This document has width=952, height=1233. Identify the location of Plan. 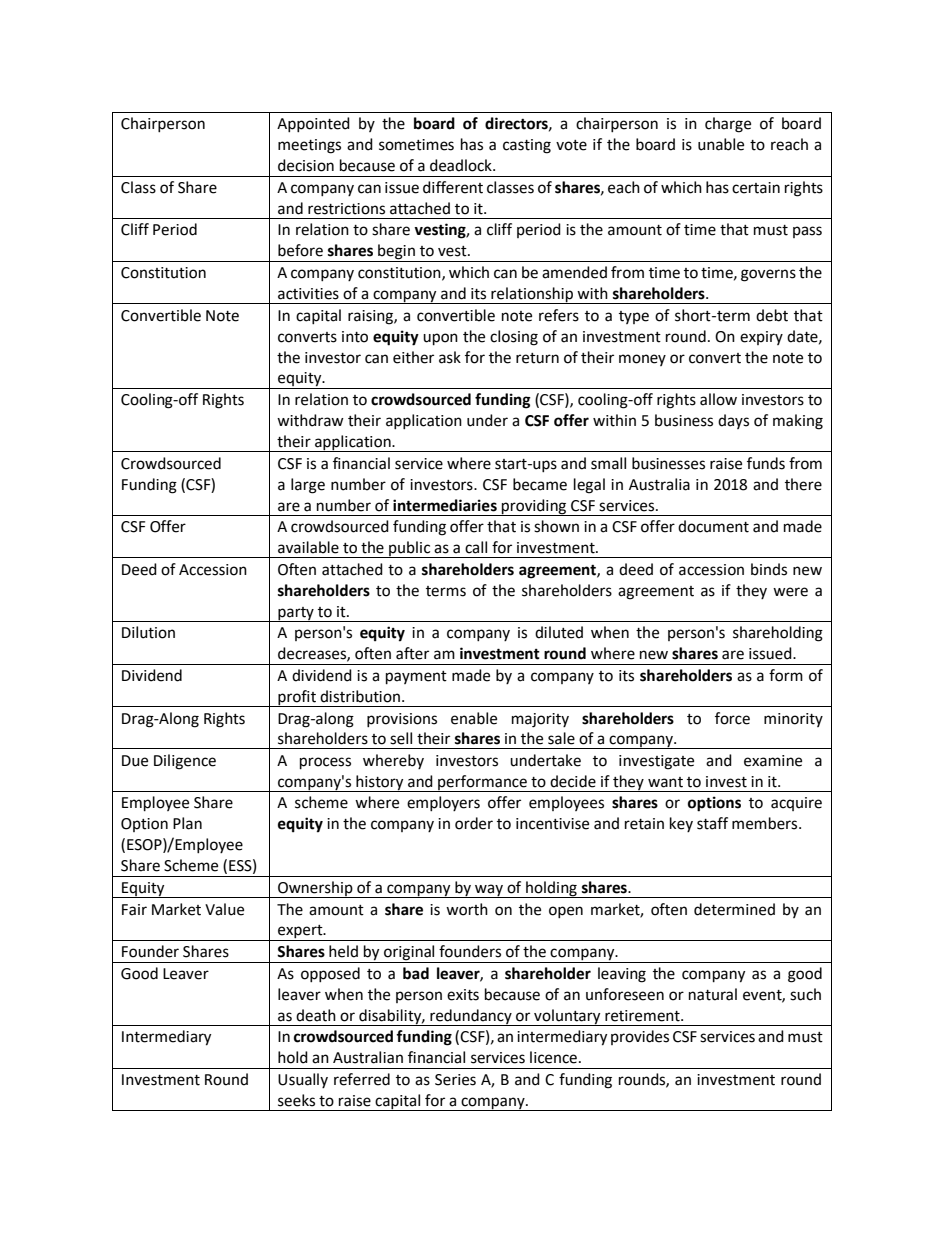
(187, 823).
